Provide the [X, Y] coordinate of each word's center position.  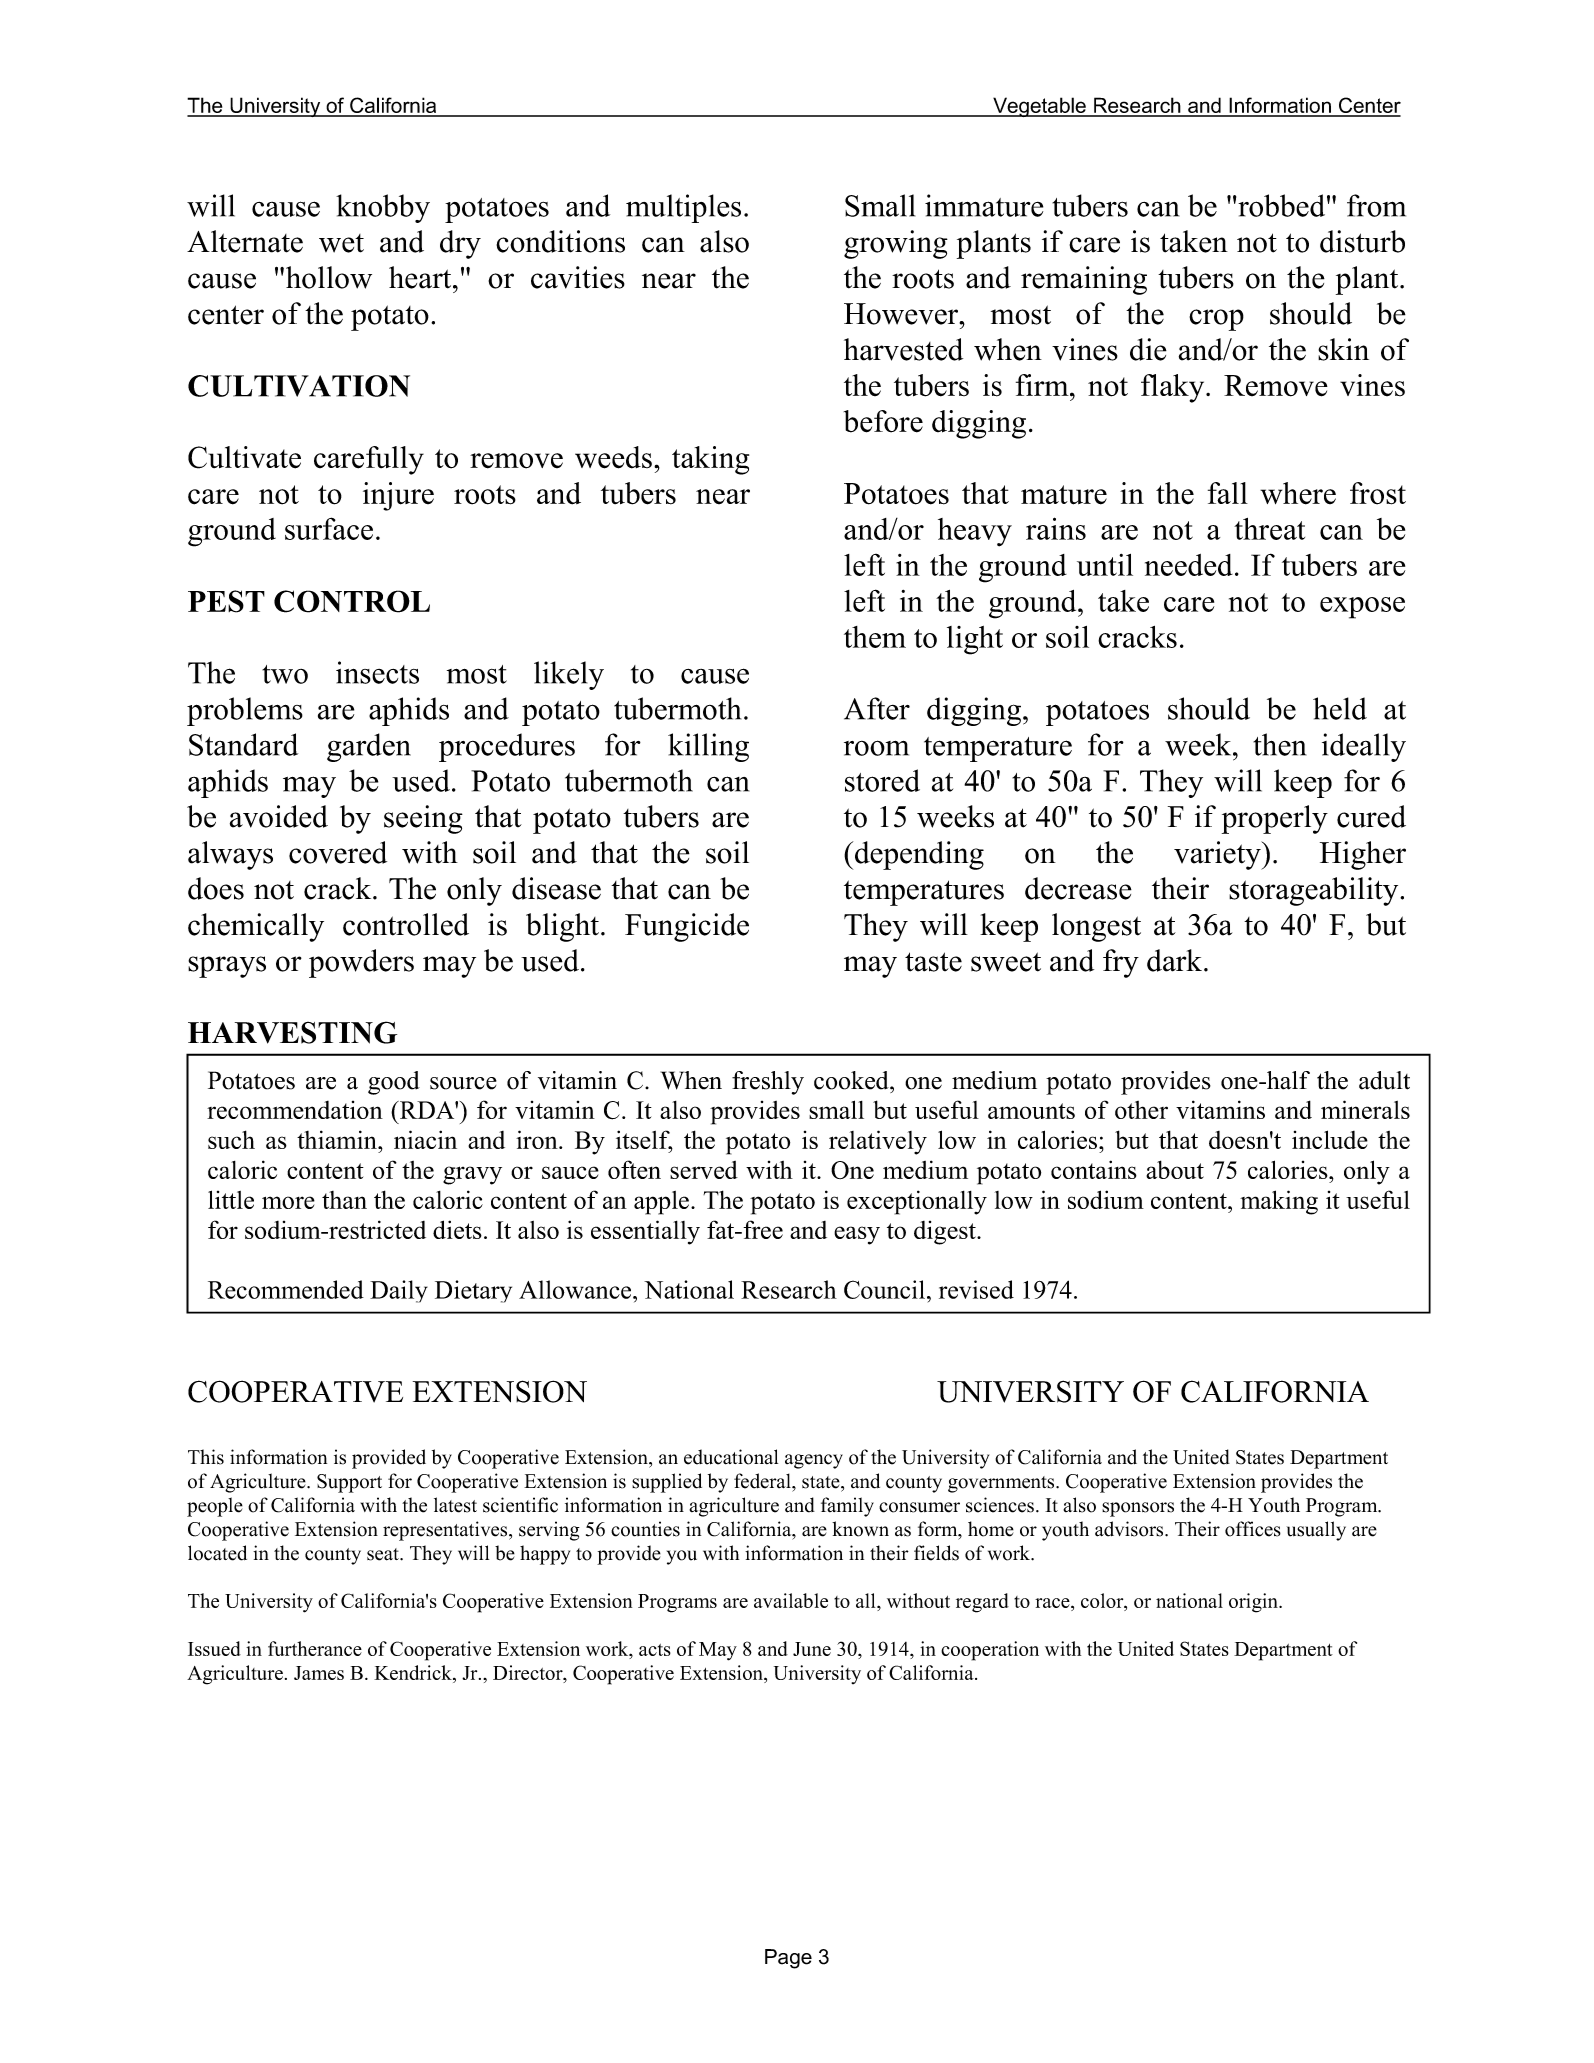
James [319, 1673]
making [1279, 1202]
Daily [399, 1291]
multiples [683, 208]
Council [886, 1289]
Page [788, 1959]
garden [369, 747]
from [1376, 205]
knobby [383, 208]
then [1279, 744]
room [876, 748]
